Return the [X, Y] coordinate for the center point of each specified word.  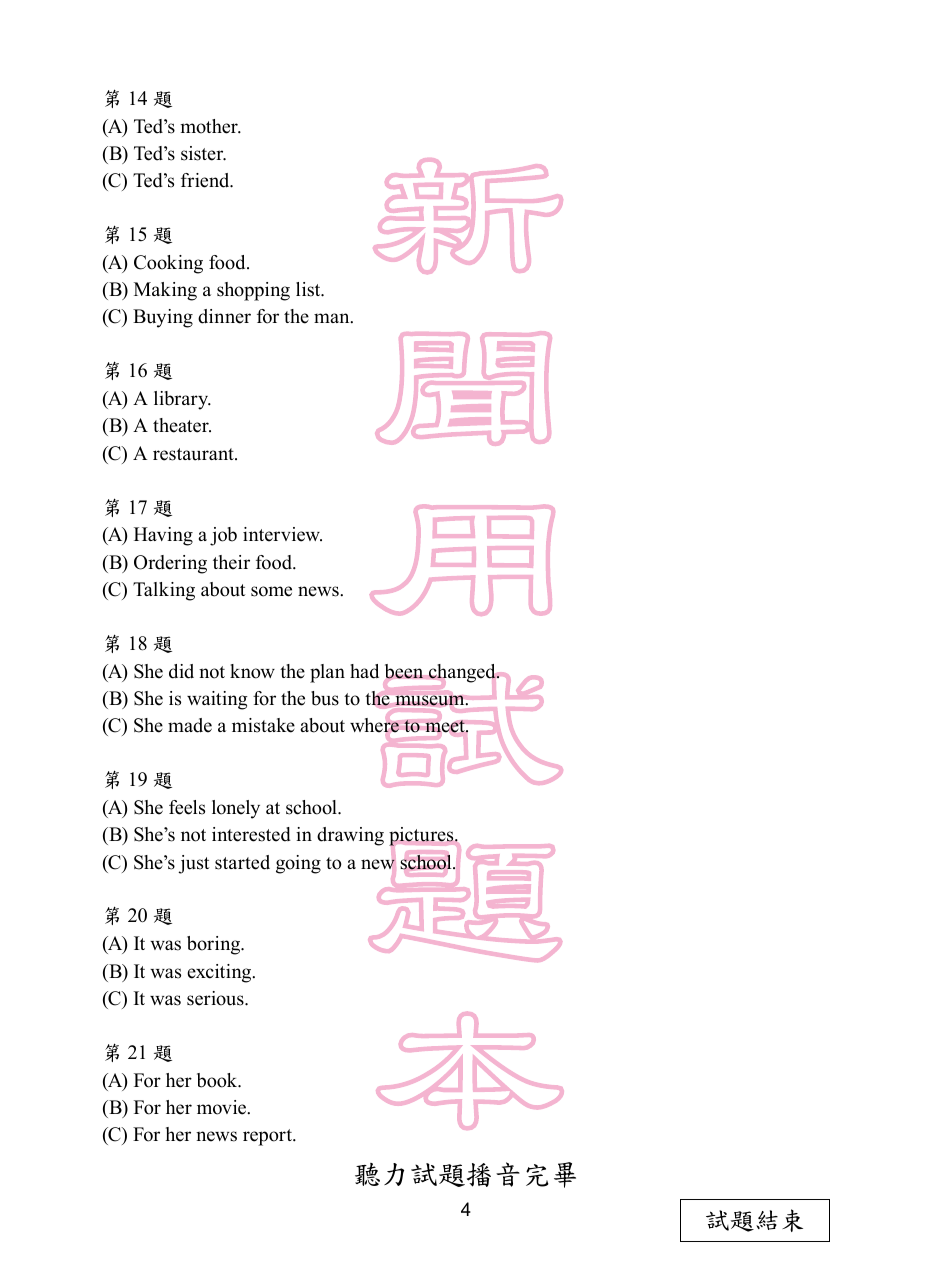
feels [187, 807]
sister [203, 153]
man [333, 318]
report [269, 1137]
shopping [253, 291]
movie [223, 1107]
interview [282, 534]
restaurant [194, 454]
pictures [422, 836]
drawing [350, 836]
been [404, 671]
